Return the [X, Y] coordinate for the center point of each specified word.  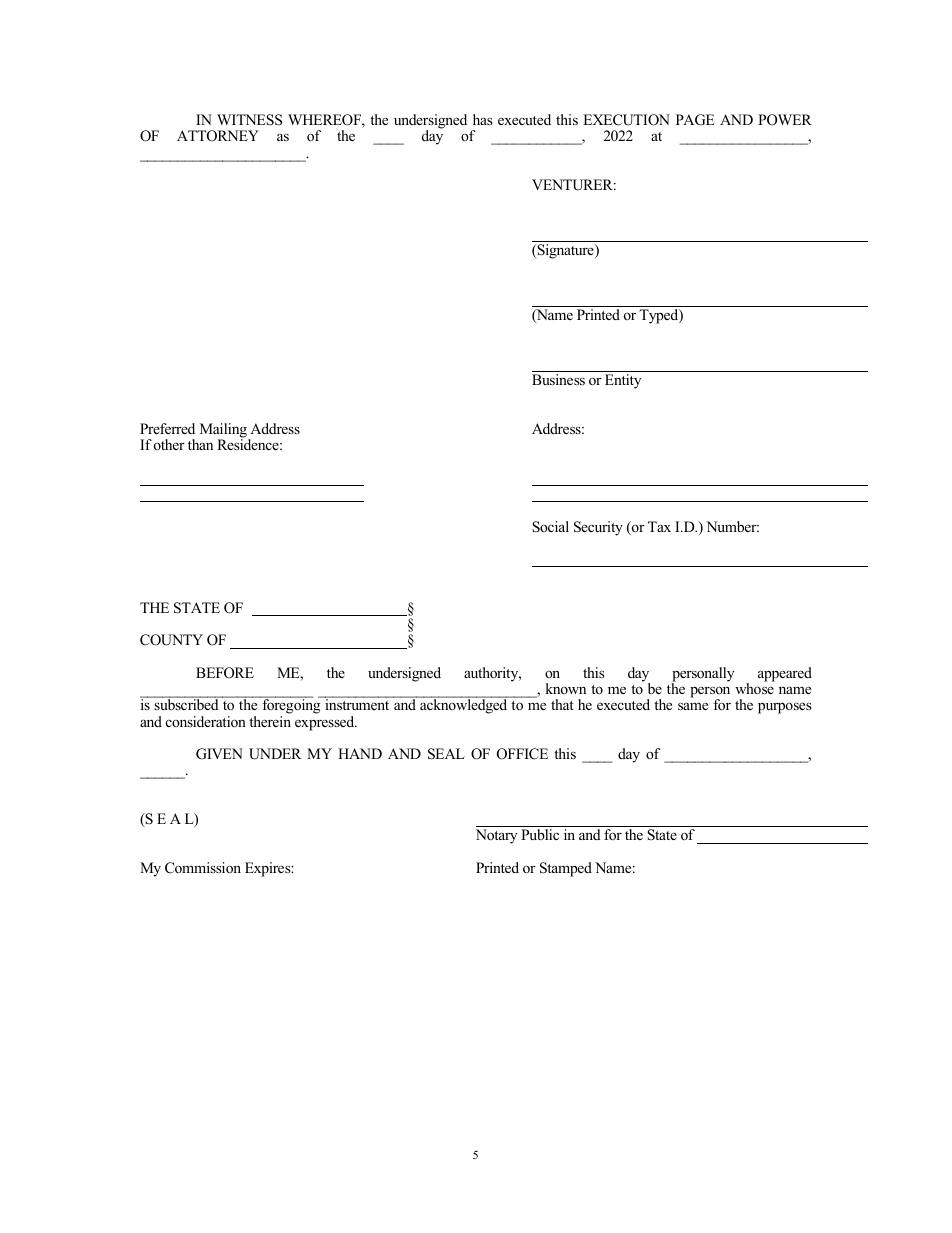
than [200, 444]
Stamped [566, 869]
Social [550, 527]
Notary [496, 836]
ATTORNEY [218, 136]
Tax [659, 526]
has [483, 119]
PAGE [695, 120]
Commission [203, 868]
